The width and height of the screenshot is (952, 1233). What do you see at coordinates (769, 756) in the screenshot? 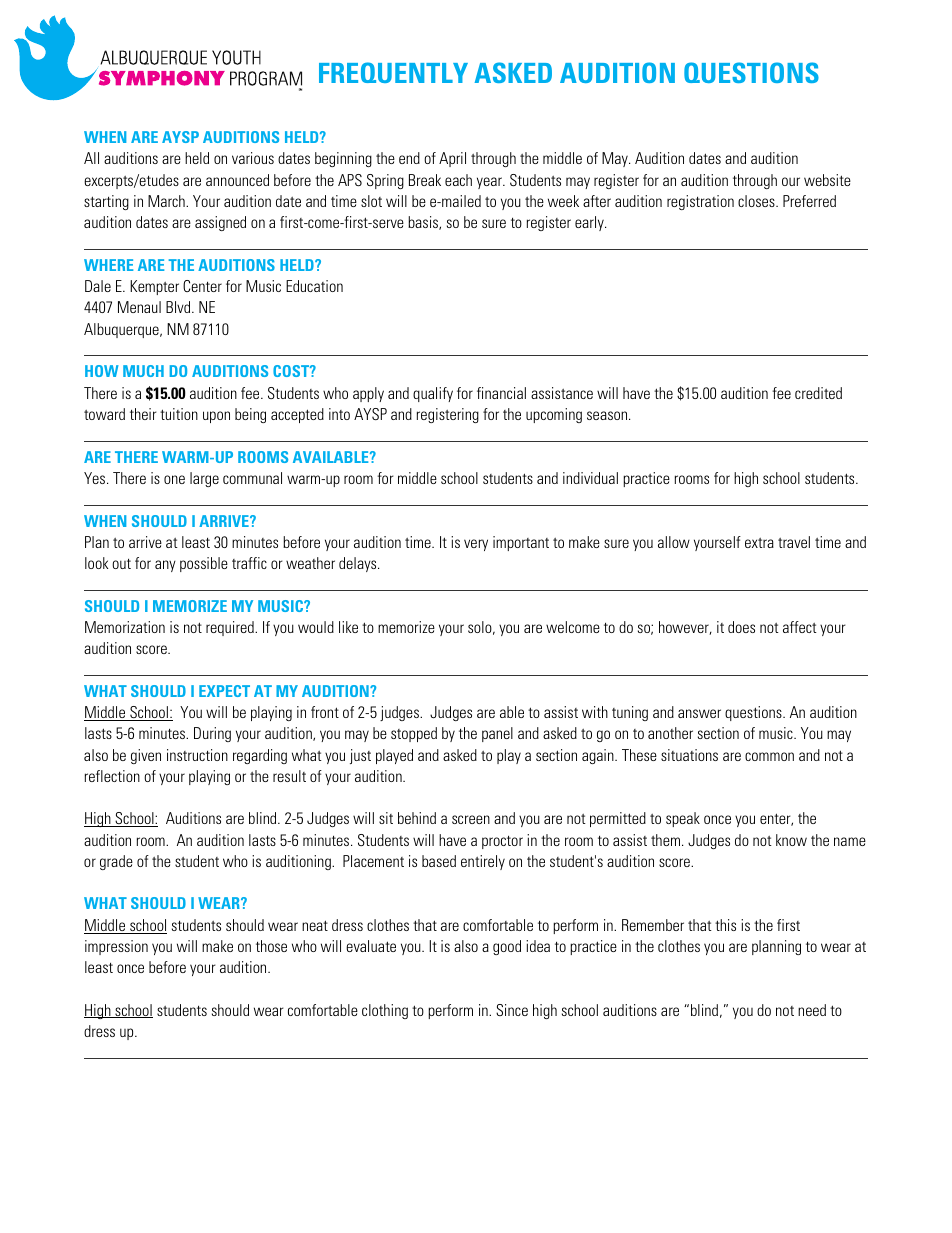
I see `common` at bounding box center [769, 756].
